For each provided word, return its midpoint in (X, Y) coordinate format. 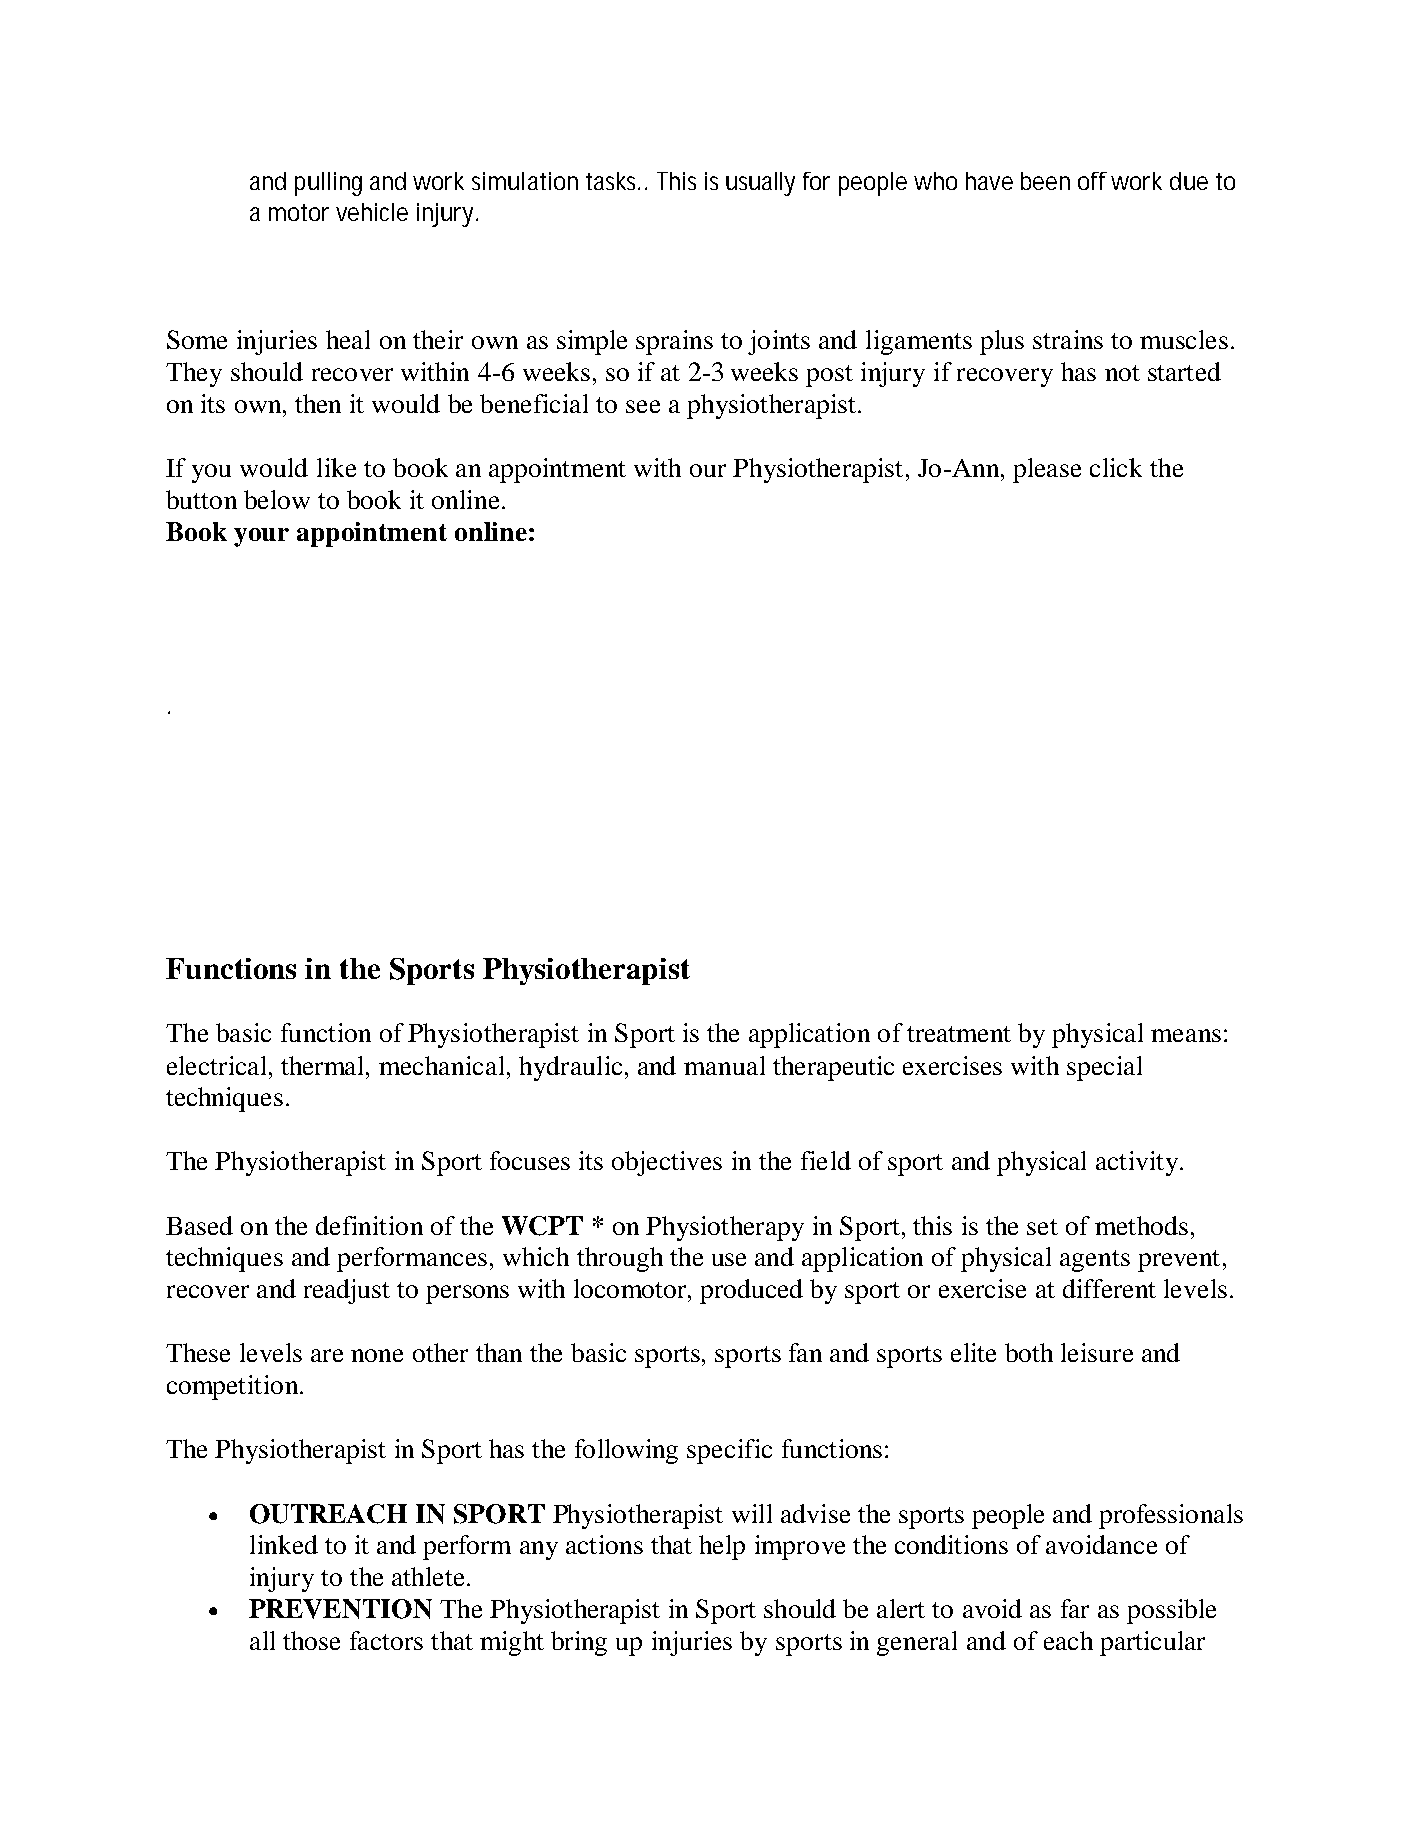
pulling (328, 184)
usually (760, 184)
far (1075, 1608)
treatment (959, 1034)
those (311, 1640)
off (1092, 181)
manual (724, 1065)
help (722, 1547)
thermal (324, 1065)
